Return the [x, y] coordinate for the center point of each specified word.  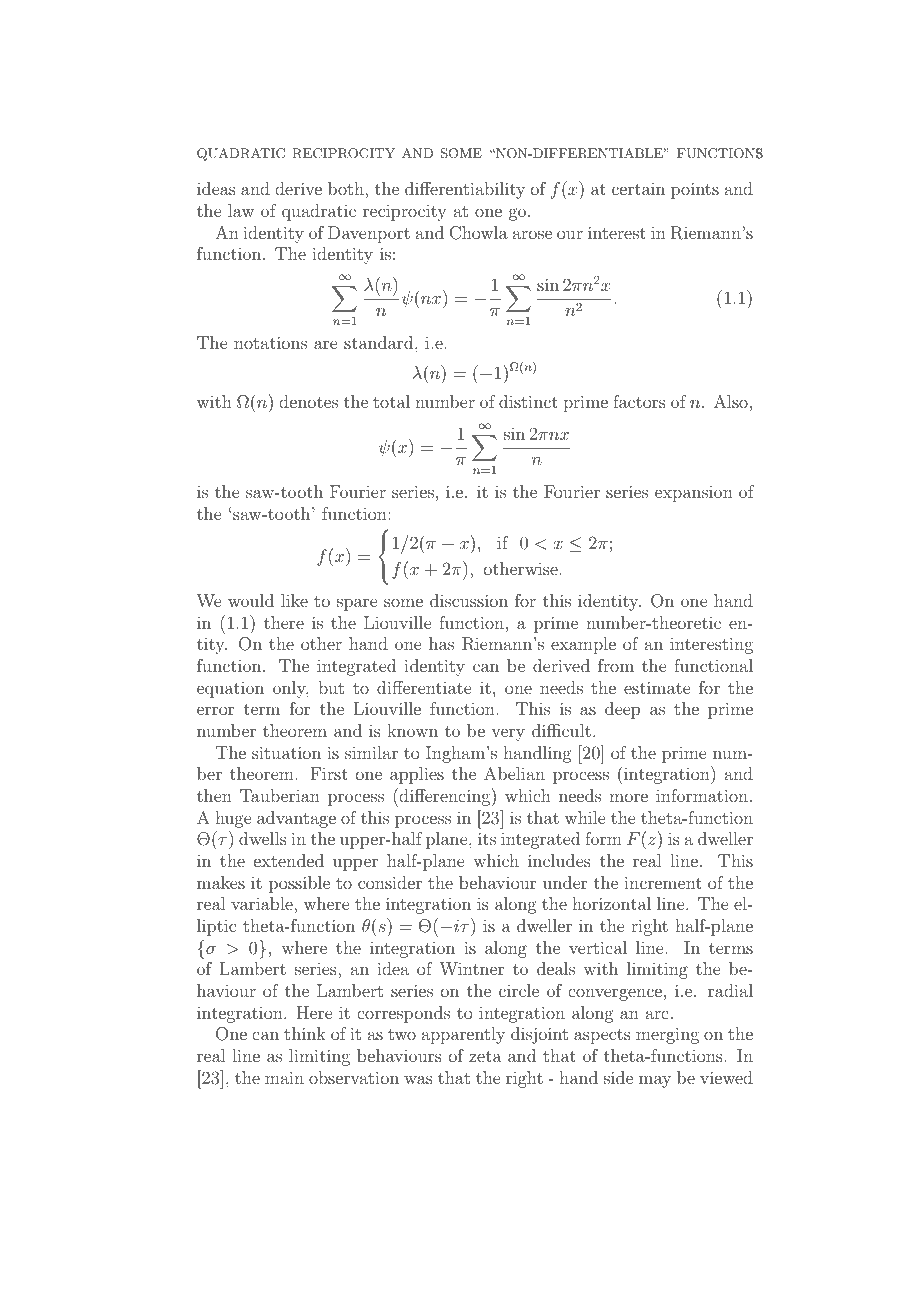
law [241, 210]
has [441, 643]
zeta [485, 1056]
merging [667, 1035]
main [284, 1077]
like [294, 600]
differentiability [465, 190]
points [695, 190]
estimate [657, 687]
